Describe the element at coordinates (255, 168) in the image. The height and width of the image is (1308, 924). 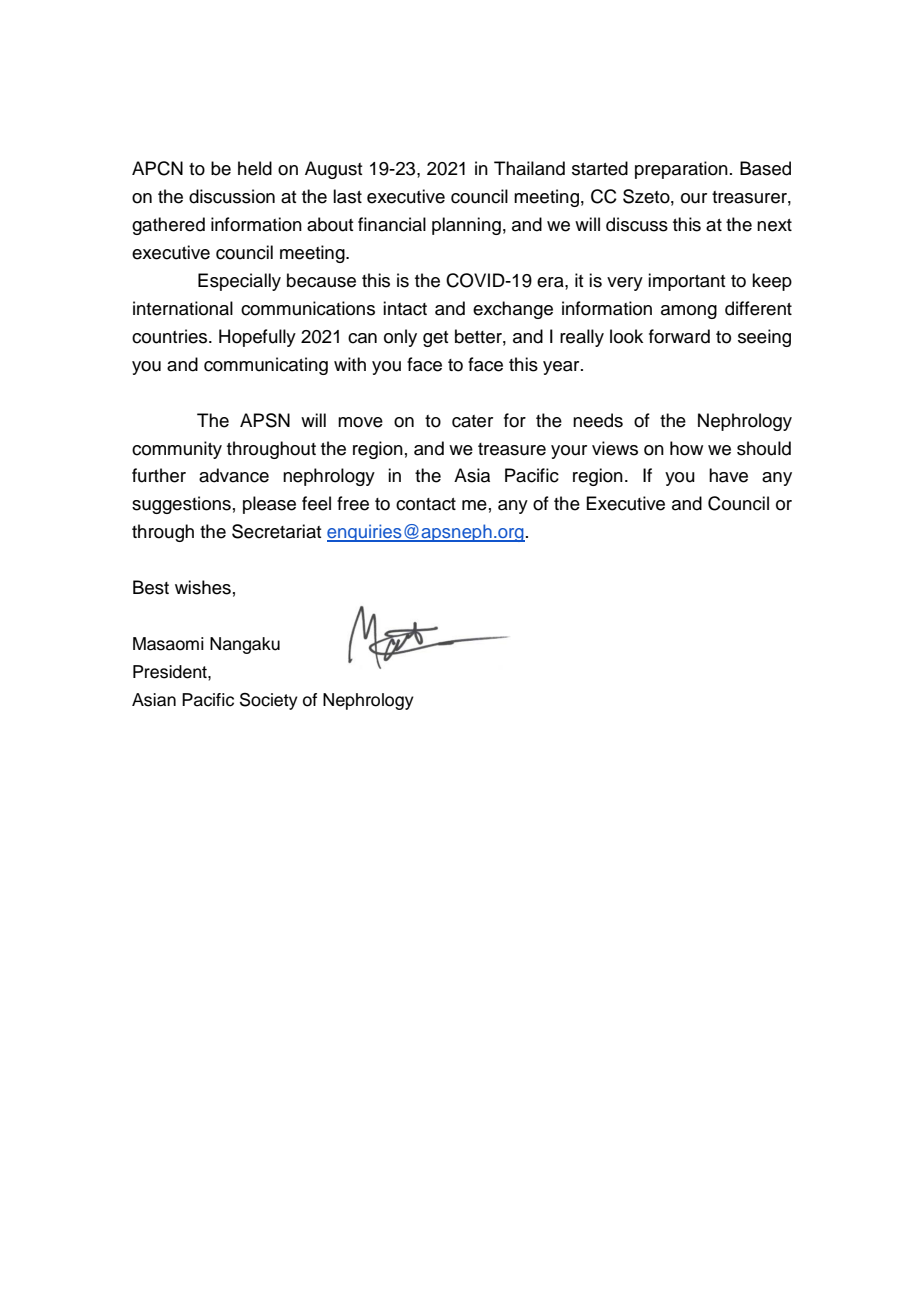
I see `held` at that location.
